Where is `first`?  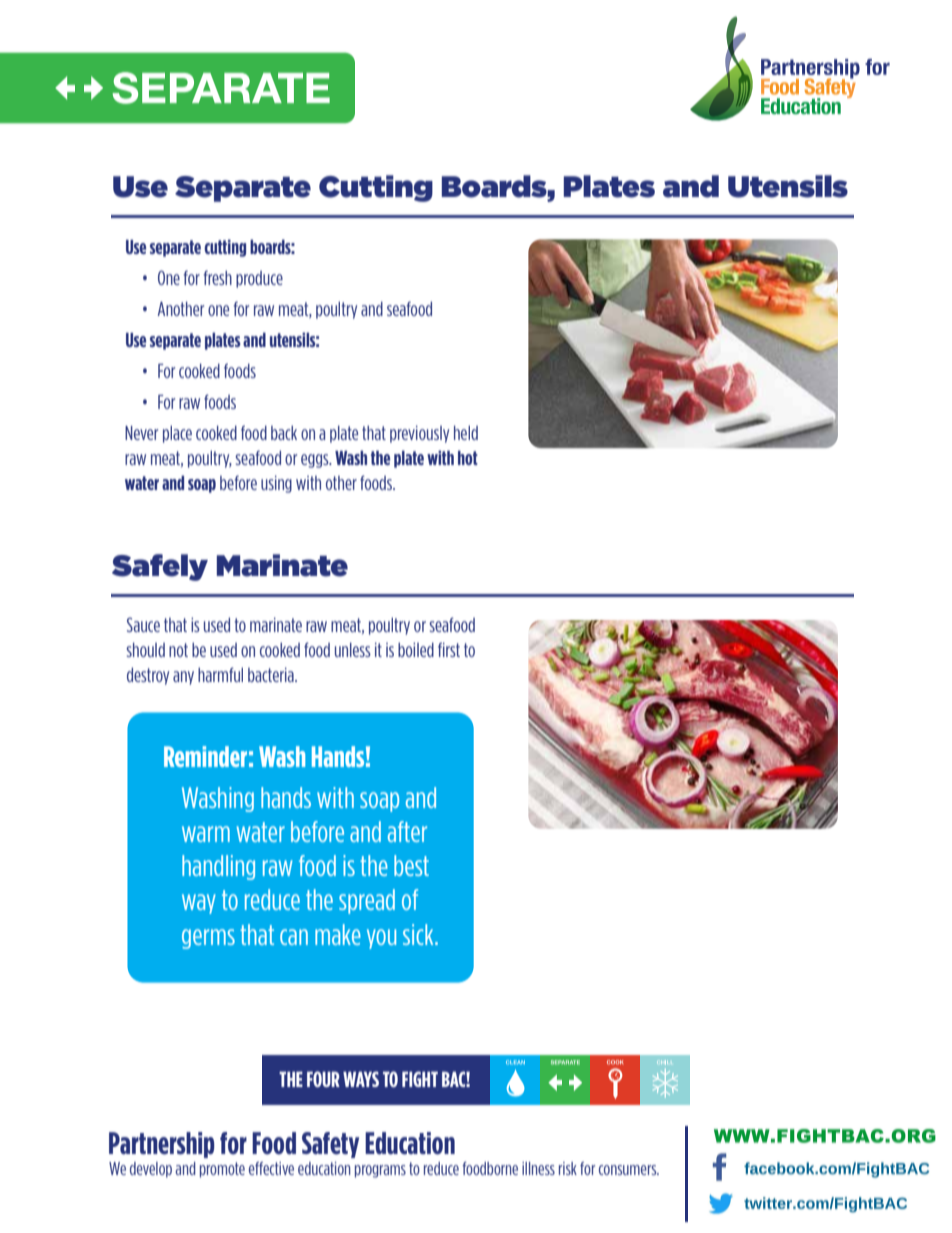
first is located at coordinates (449, 649).
